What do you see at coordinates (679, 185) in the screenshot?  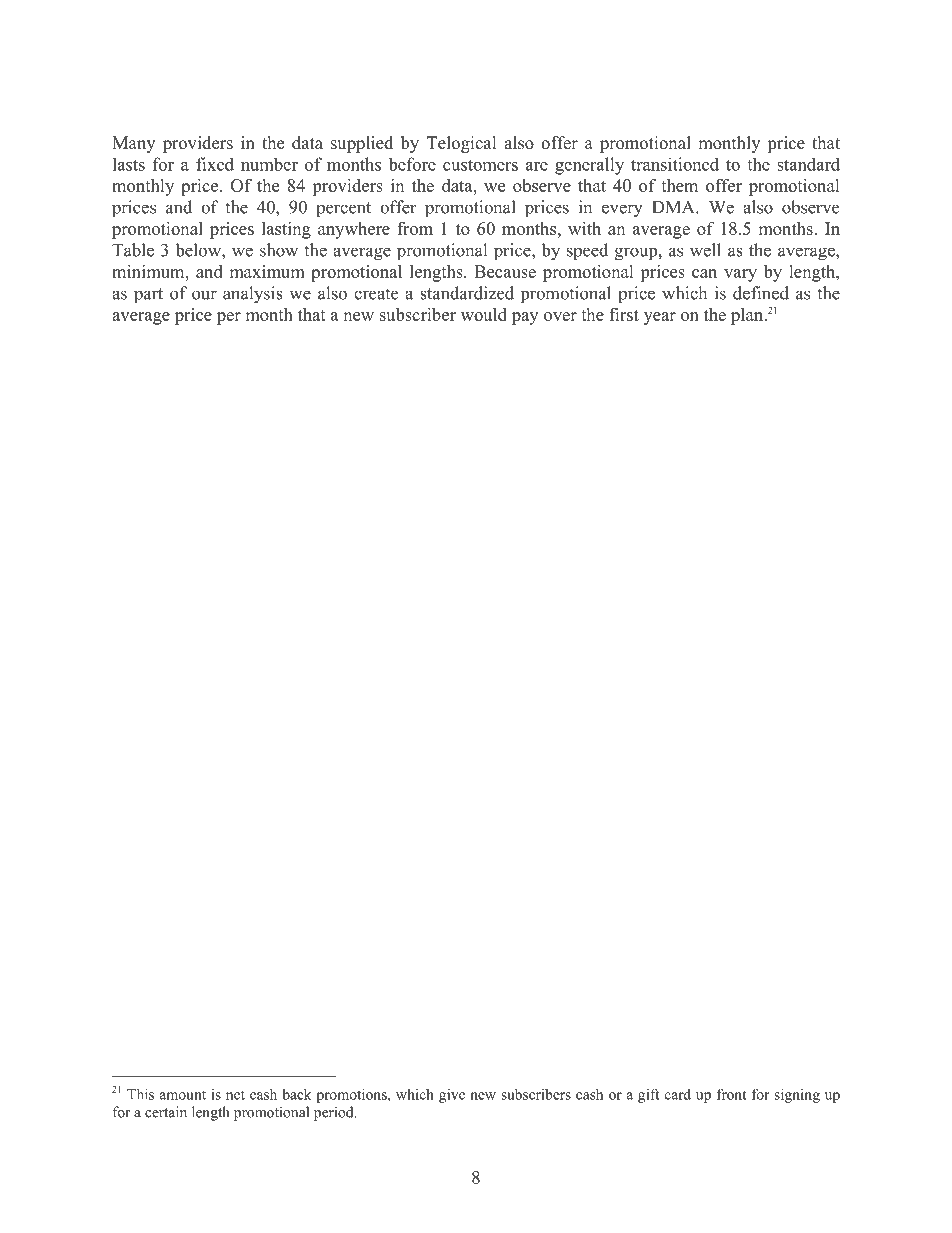 I see `them` at bounding box center [679, 185].
